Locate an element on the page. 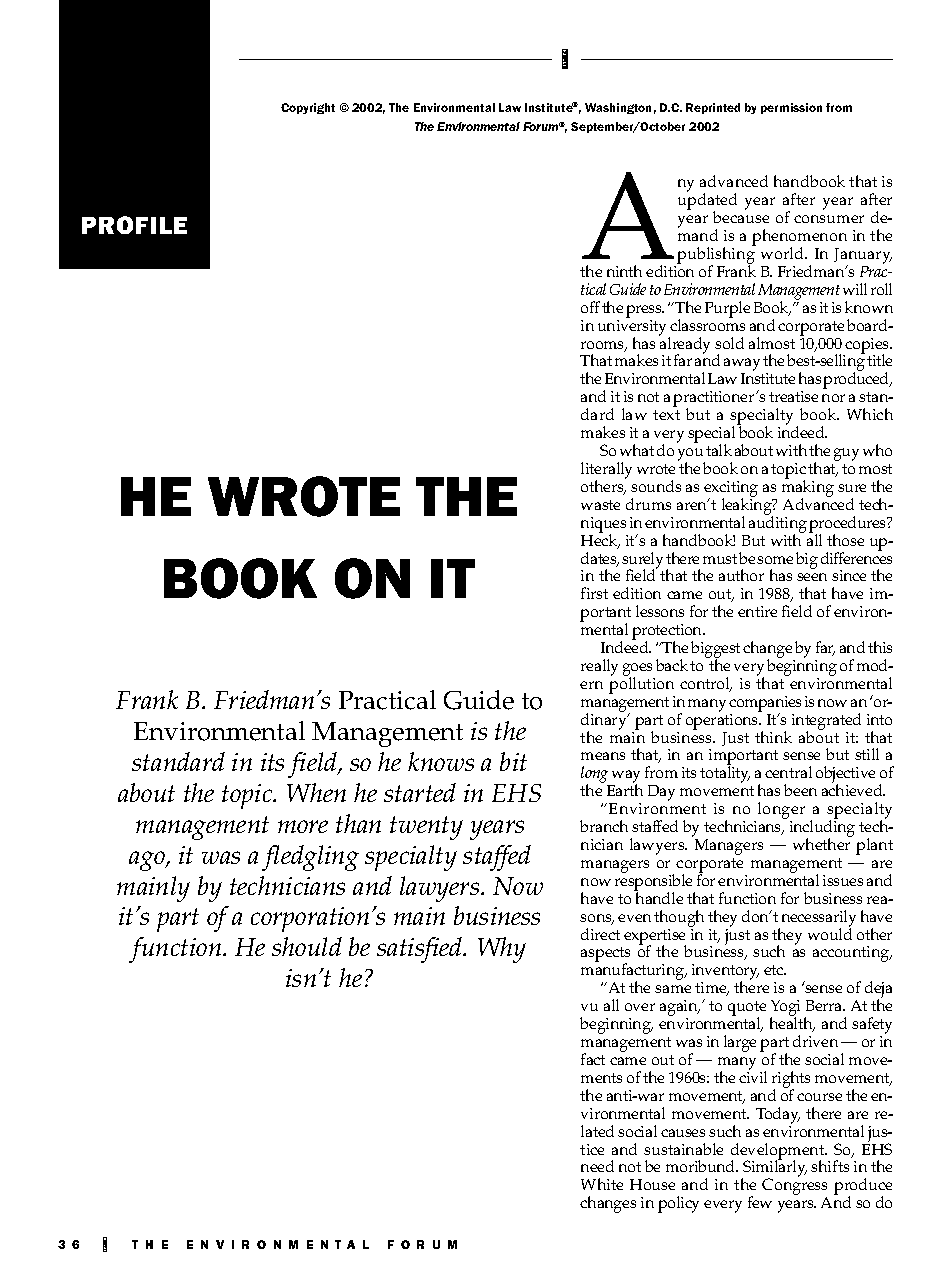  twenty is located at coordinates (426, 828).
